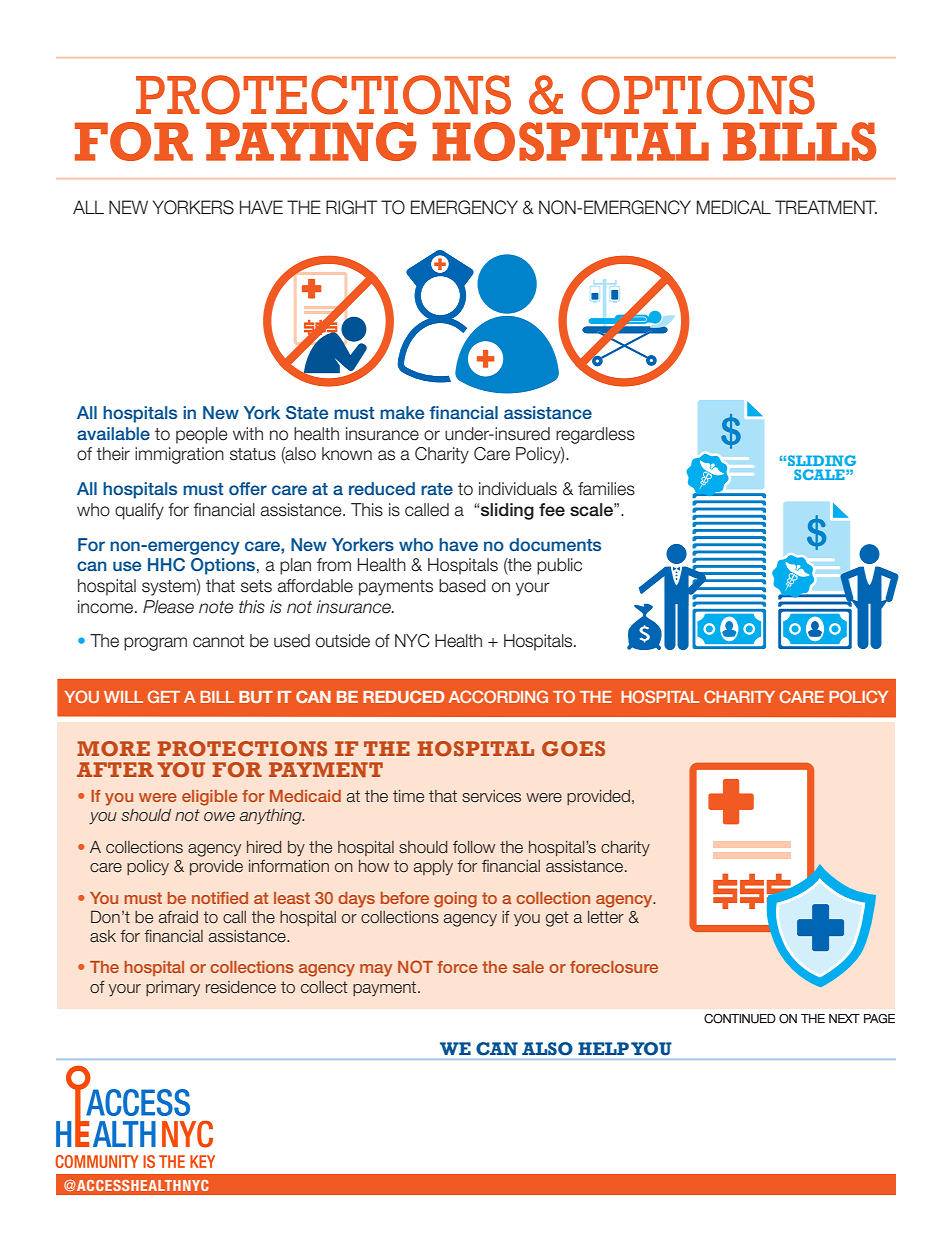 This page has height=1233, width=952. What do you see at coordinates (457, 967) in the page?
I see `force` at bounding box center [457, 967].
